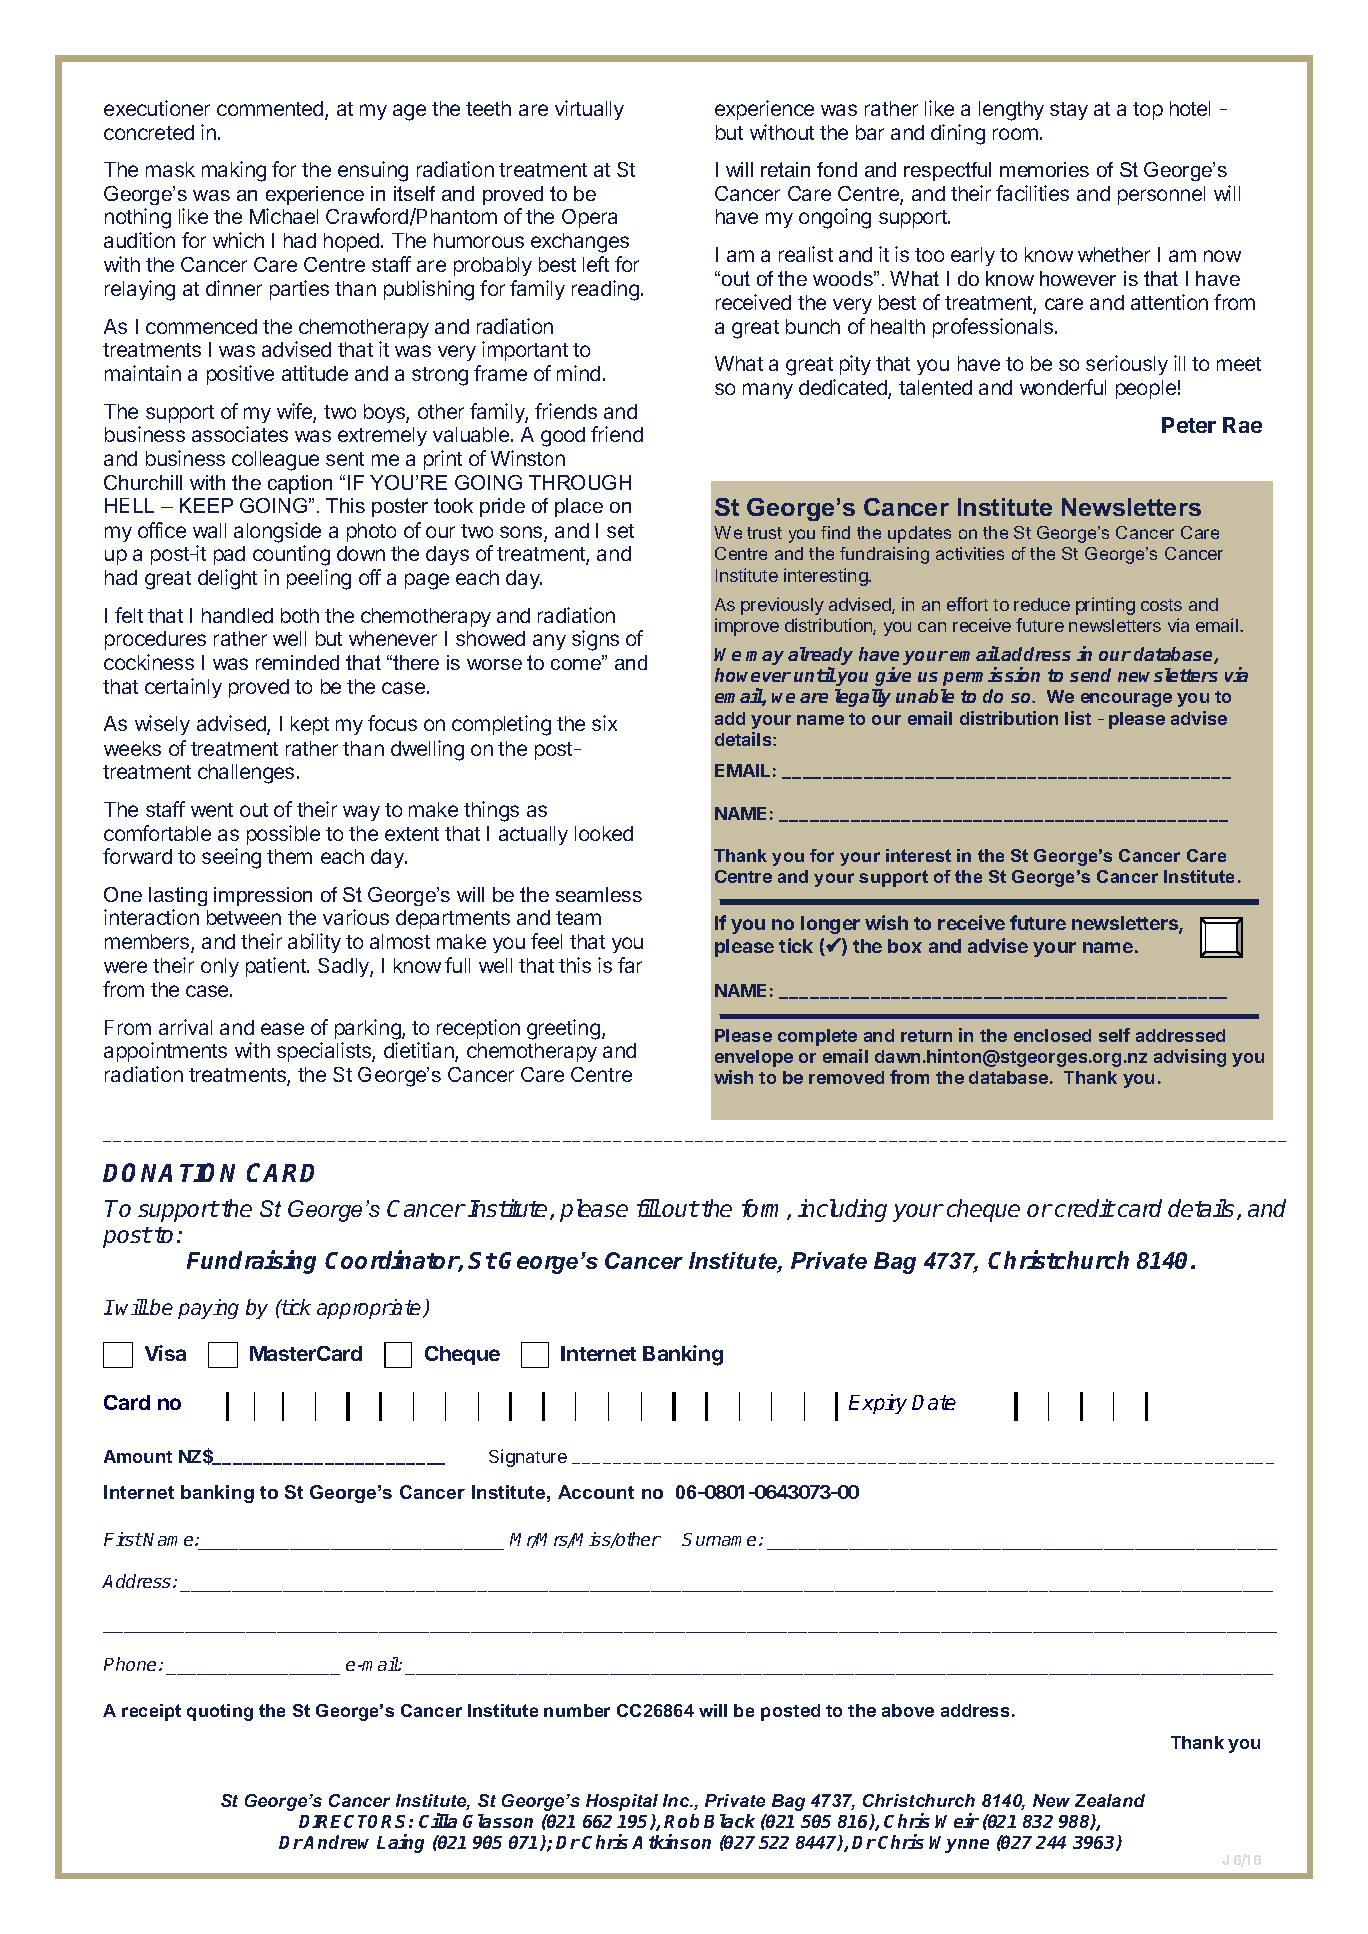 Image resolution: width=1368 pixels, height=1934 pixels. What do you see at coordinates (785, 169) in the image?
I see `retain` at bounding box center [785, 169].
